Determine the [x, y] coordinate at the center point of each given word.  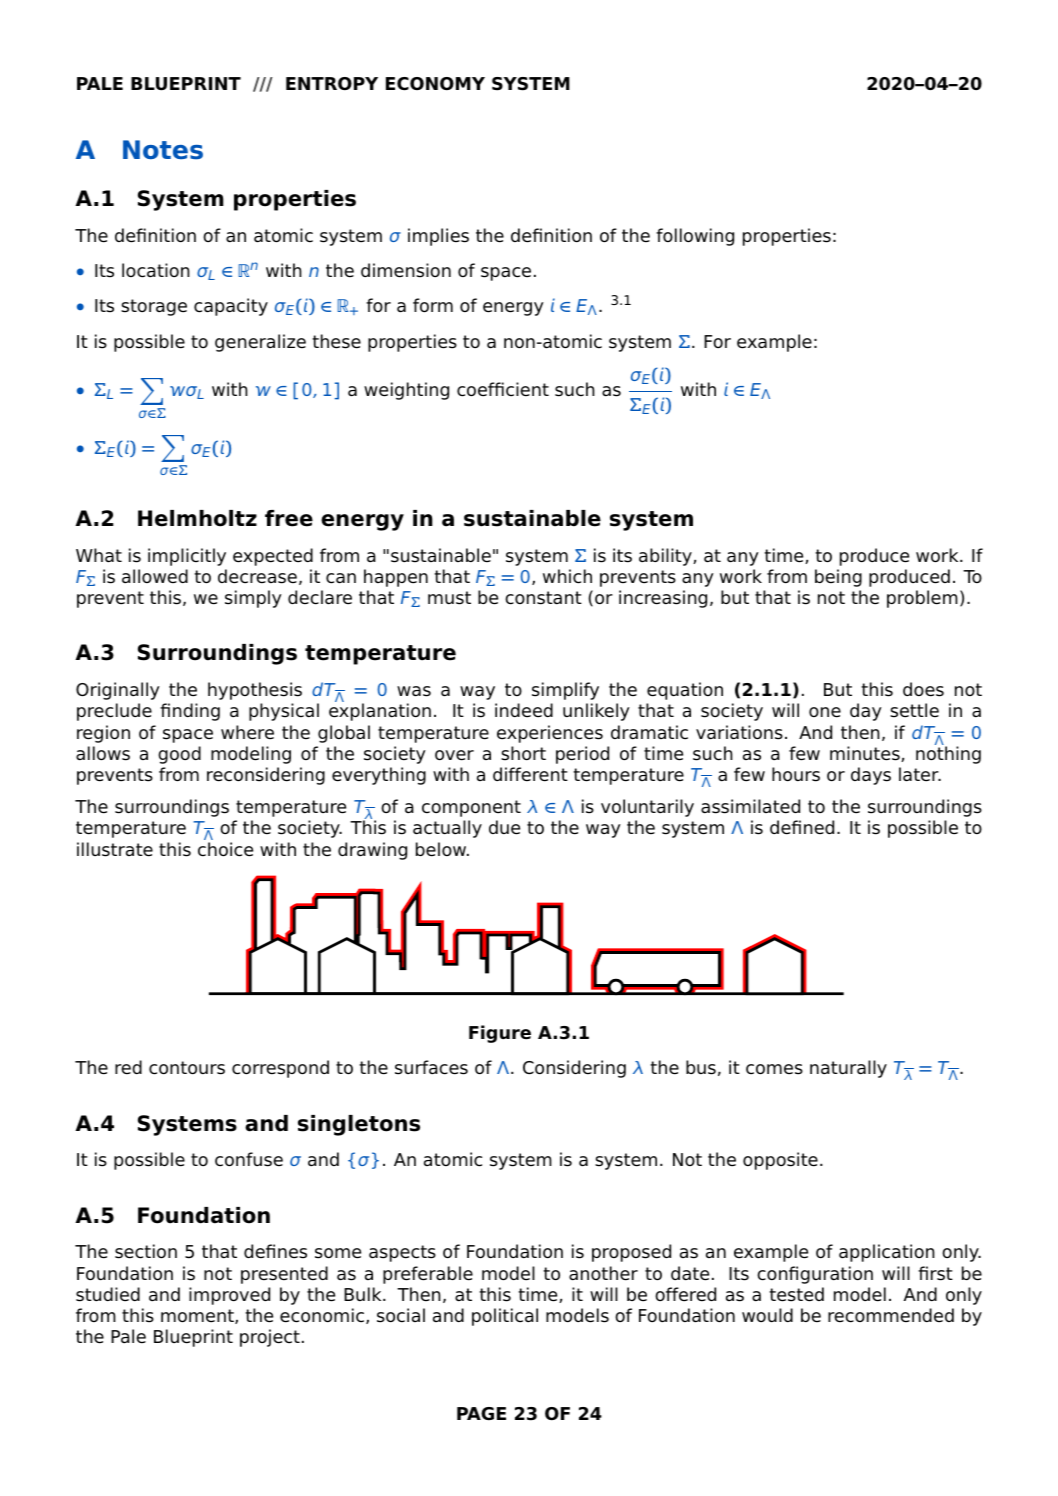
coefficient [503, 389]
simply [253, 599]
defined [802, 827]
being [838, 578]
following [695, 237]
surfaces [431, 1067]
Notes [163, 150]
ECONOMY [435, 84]
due [504, 827]
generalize [260, 343]
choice [225, 849]
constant [543, 598]
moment [198, 1316]
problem [922, 599]
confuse [249, 1159]
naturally [848, 1069]
